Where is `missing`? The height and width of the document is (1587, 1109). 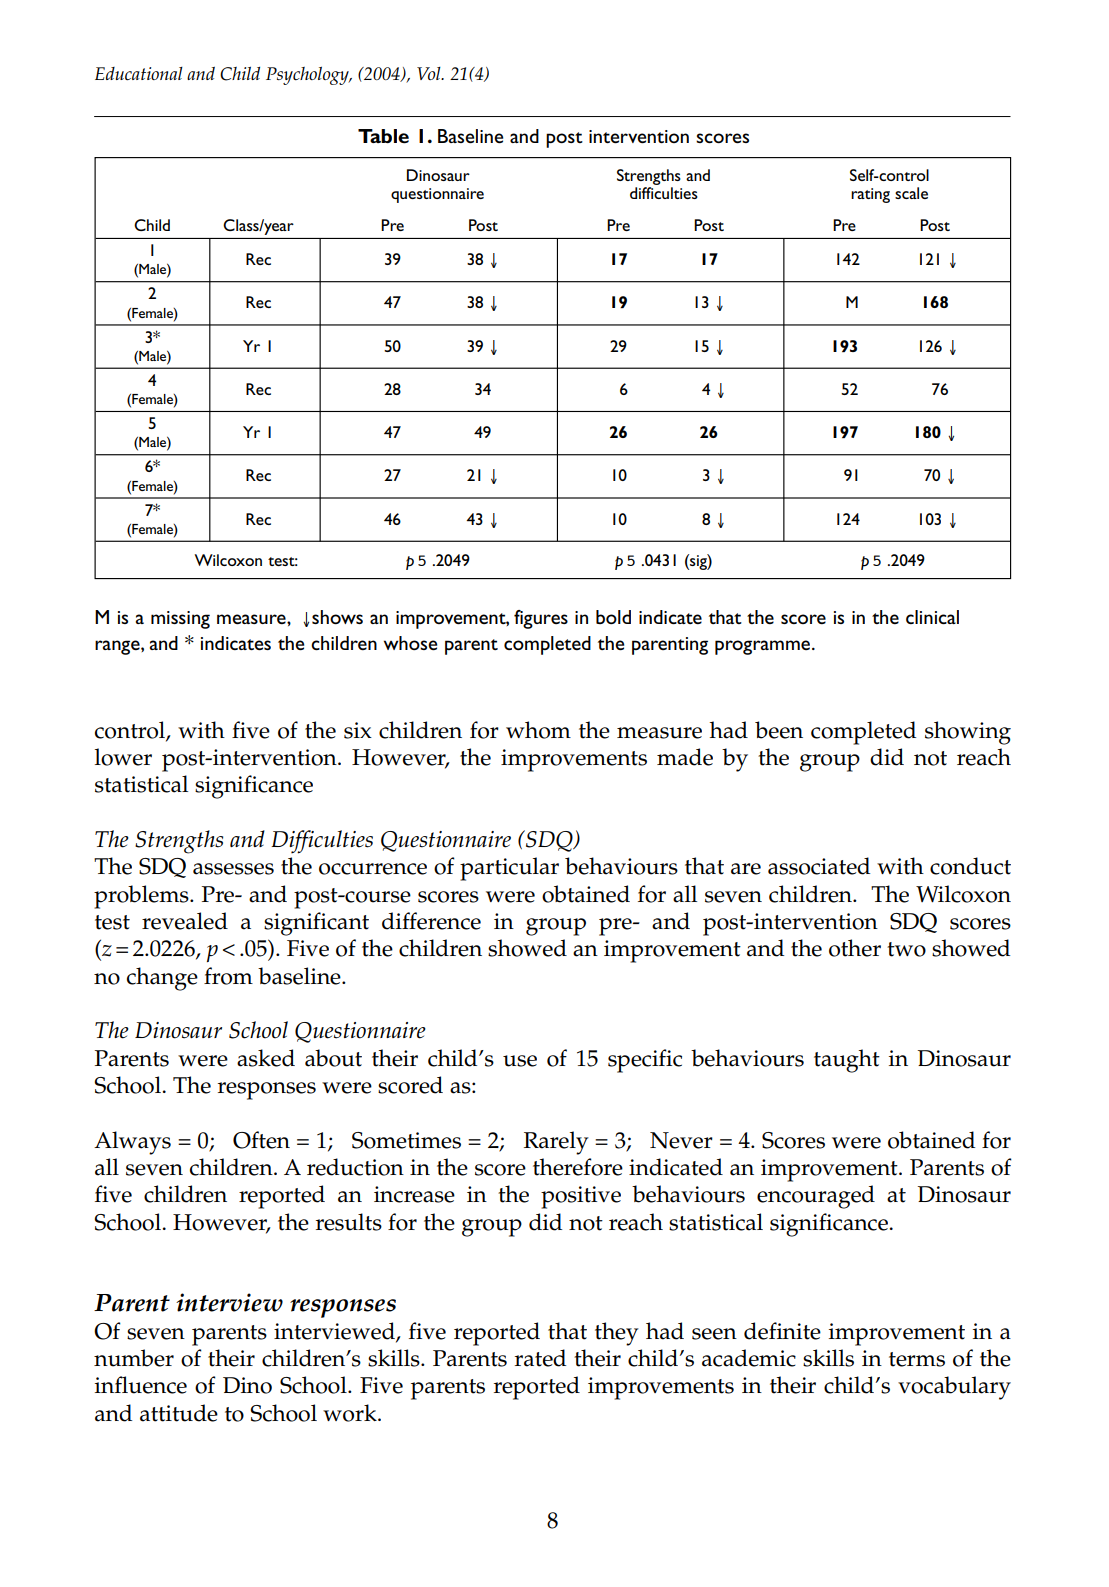 missing is located at coordinates (180, 620).
